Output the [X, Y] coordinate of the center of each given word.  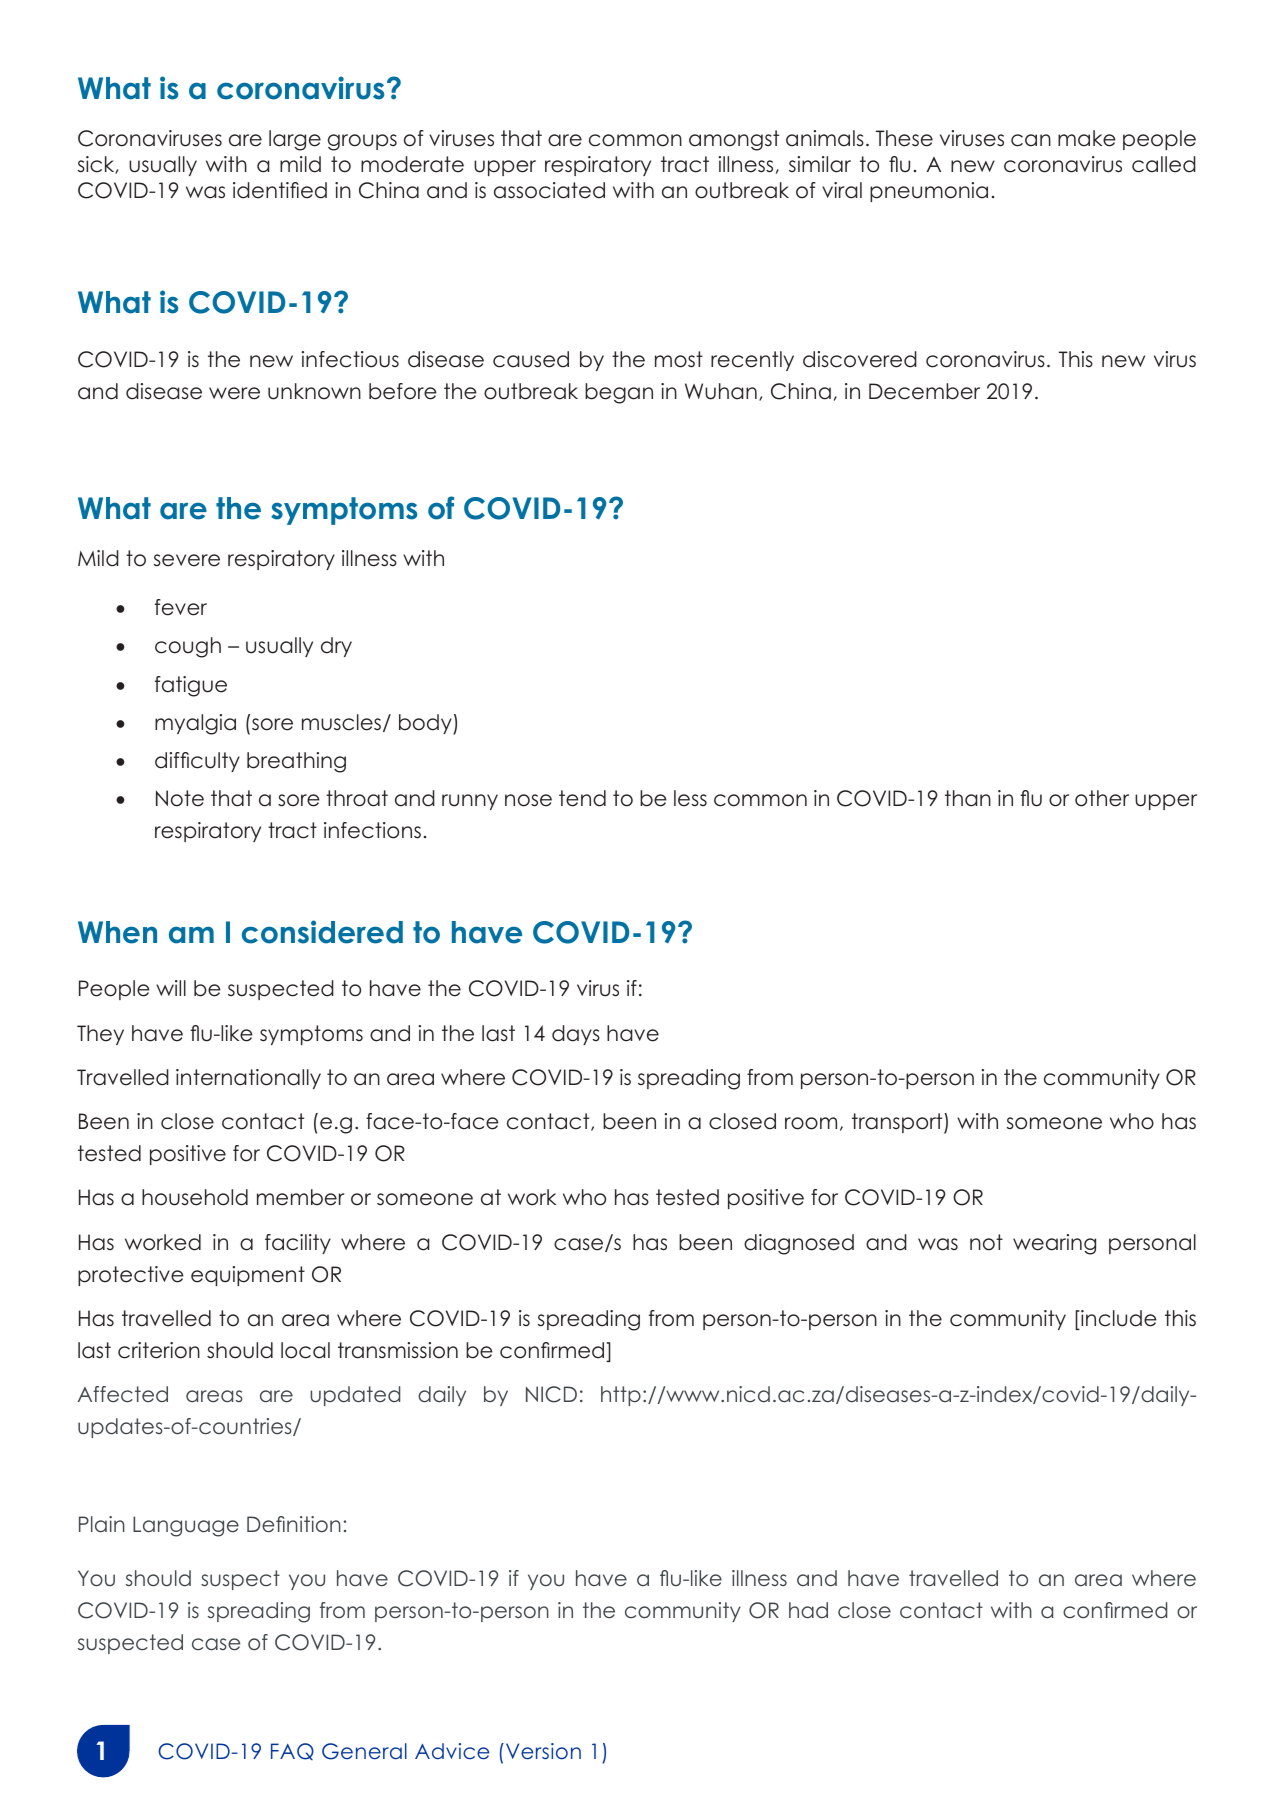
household [195, 1197]
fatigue [191, 686]
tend [582, 798]
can [1031, 140]
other [1102, 798]
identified [280, 190]
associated [549, 190]
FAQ [292, 1751]
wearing [1054, 1244]
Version [543, 1751]
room [811, 1123]
